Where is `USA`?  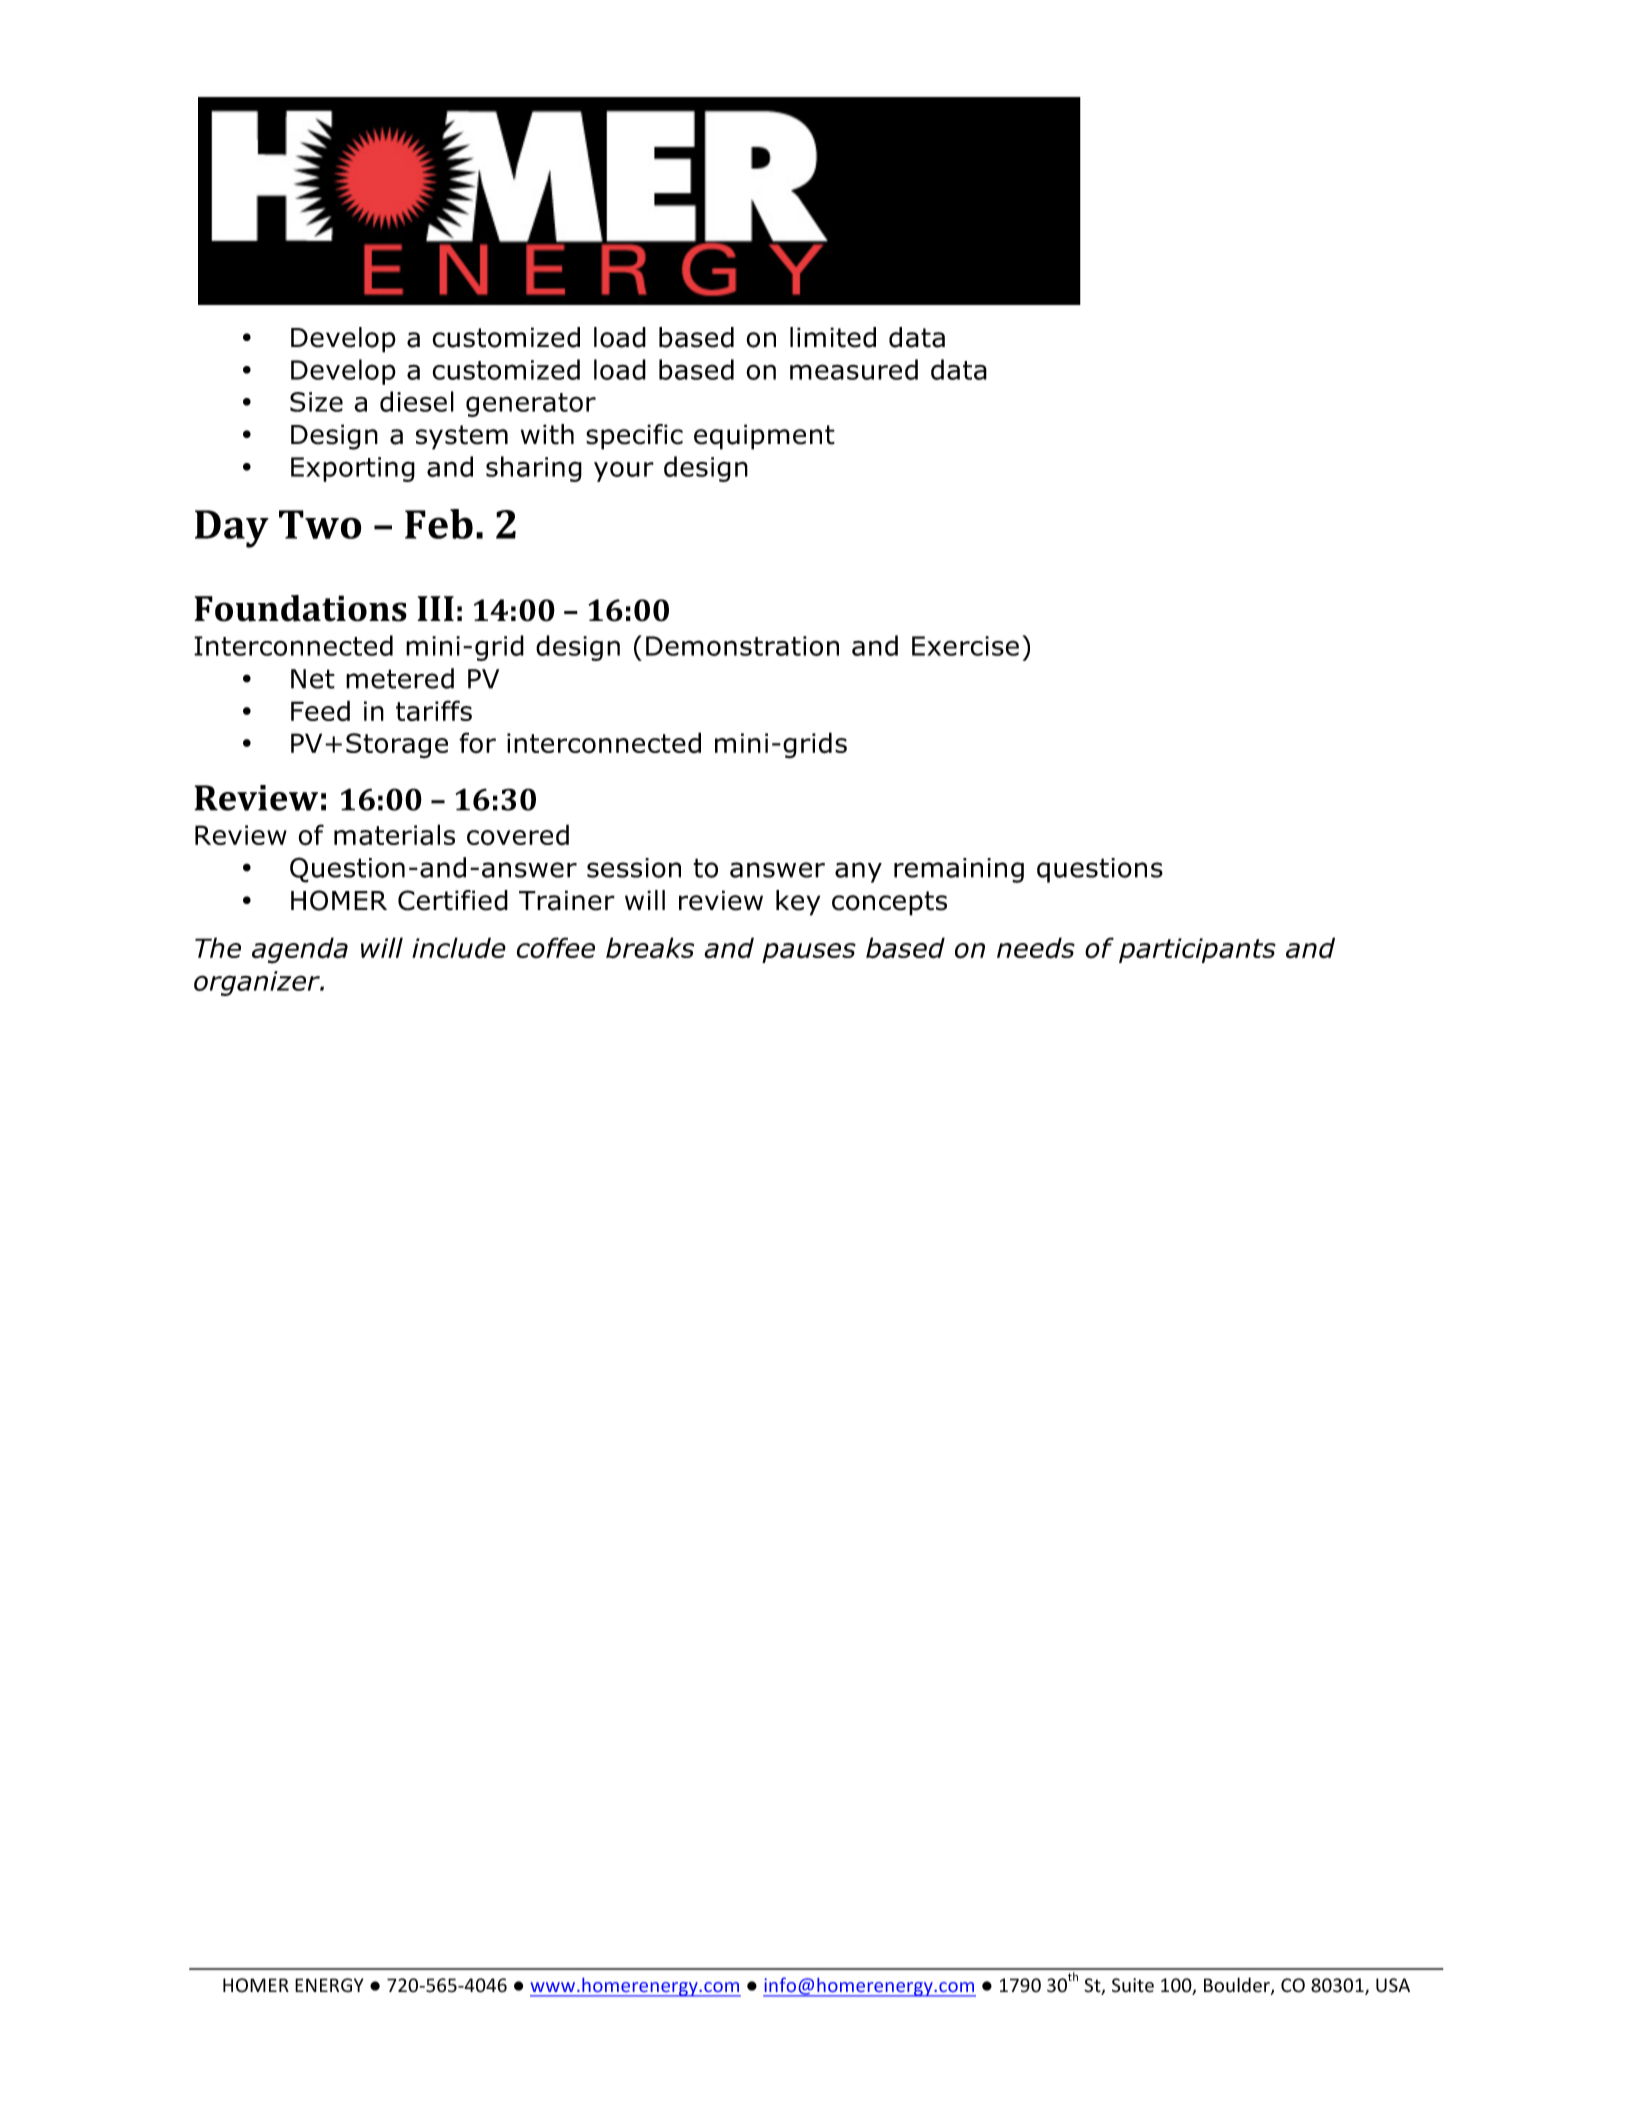 USA is located at coordinates (1393, 1985).
